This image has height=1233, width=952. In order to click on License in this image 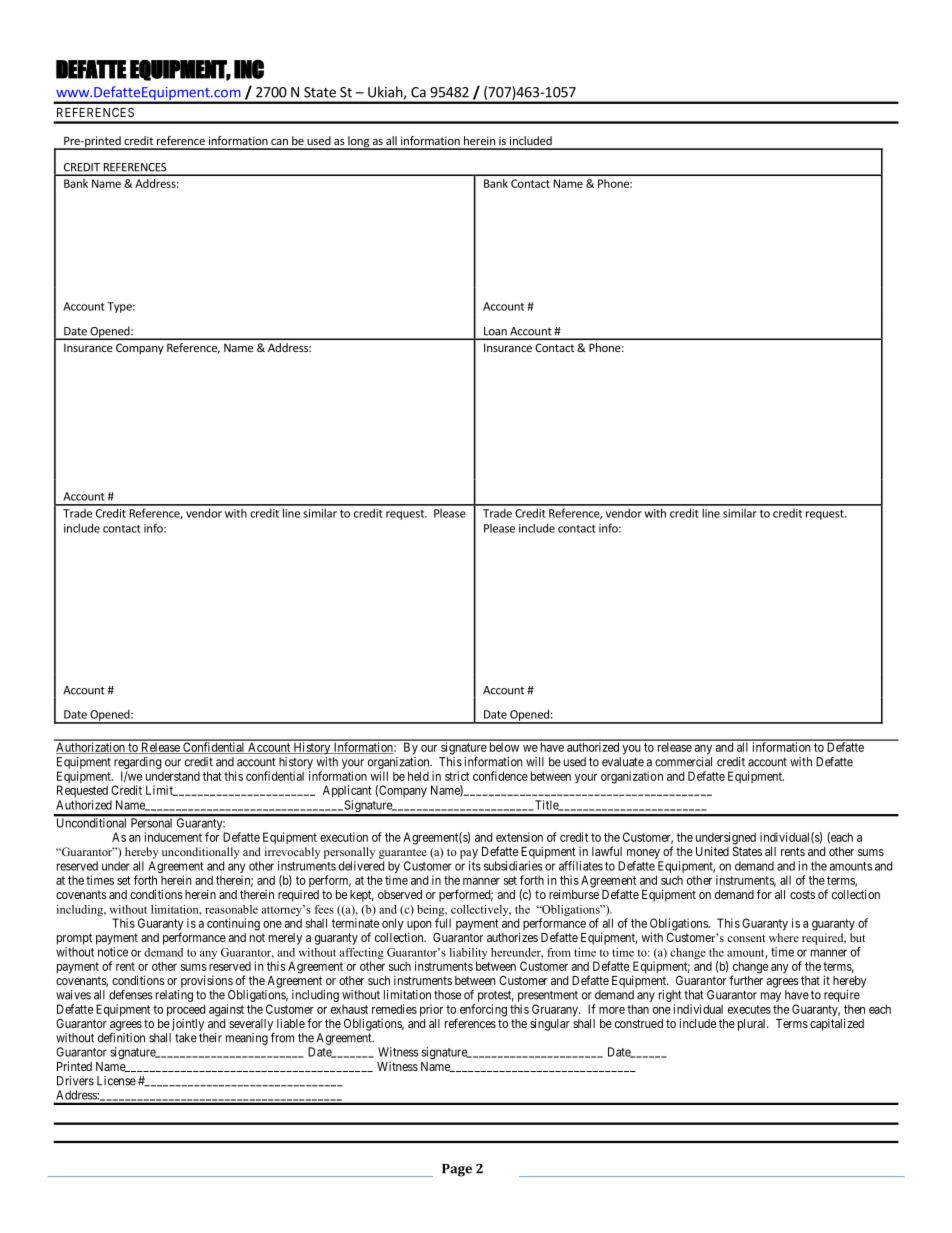, I will do `click(116, 1081)`.
